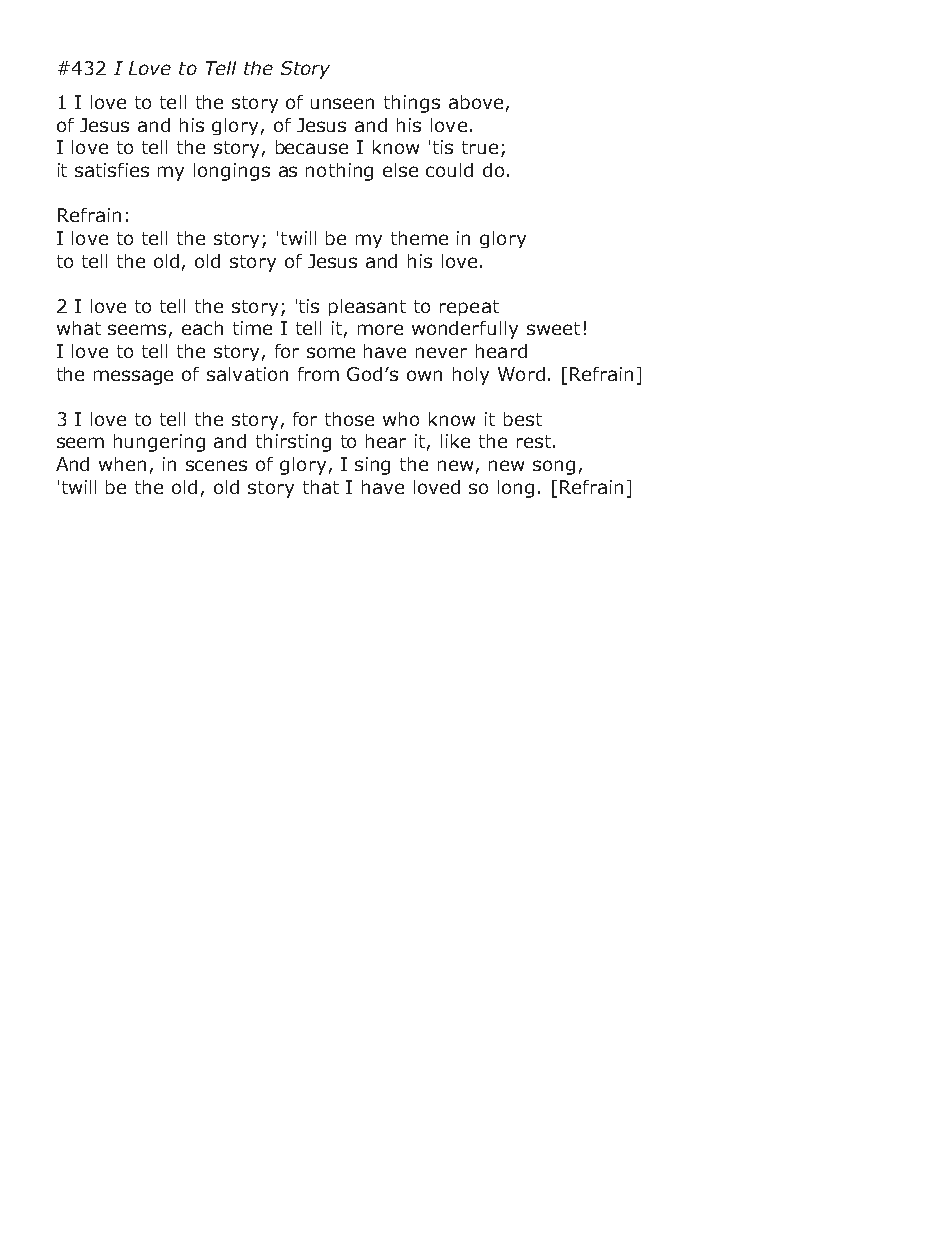 This screenshot has width=952, height=1233. What do you see at coordinates (79, 328) in the screenshot?
I see `what` at bounding box center [79, 328].
